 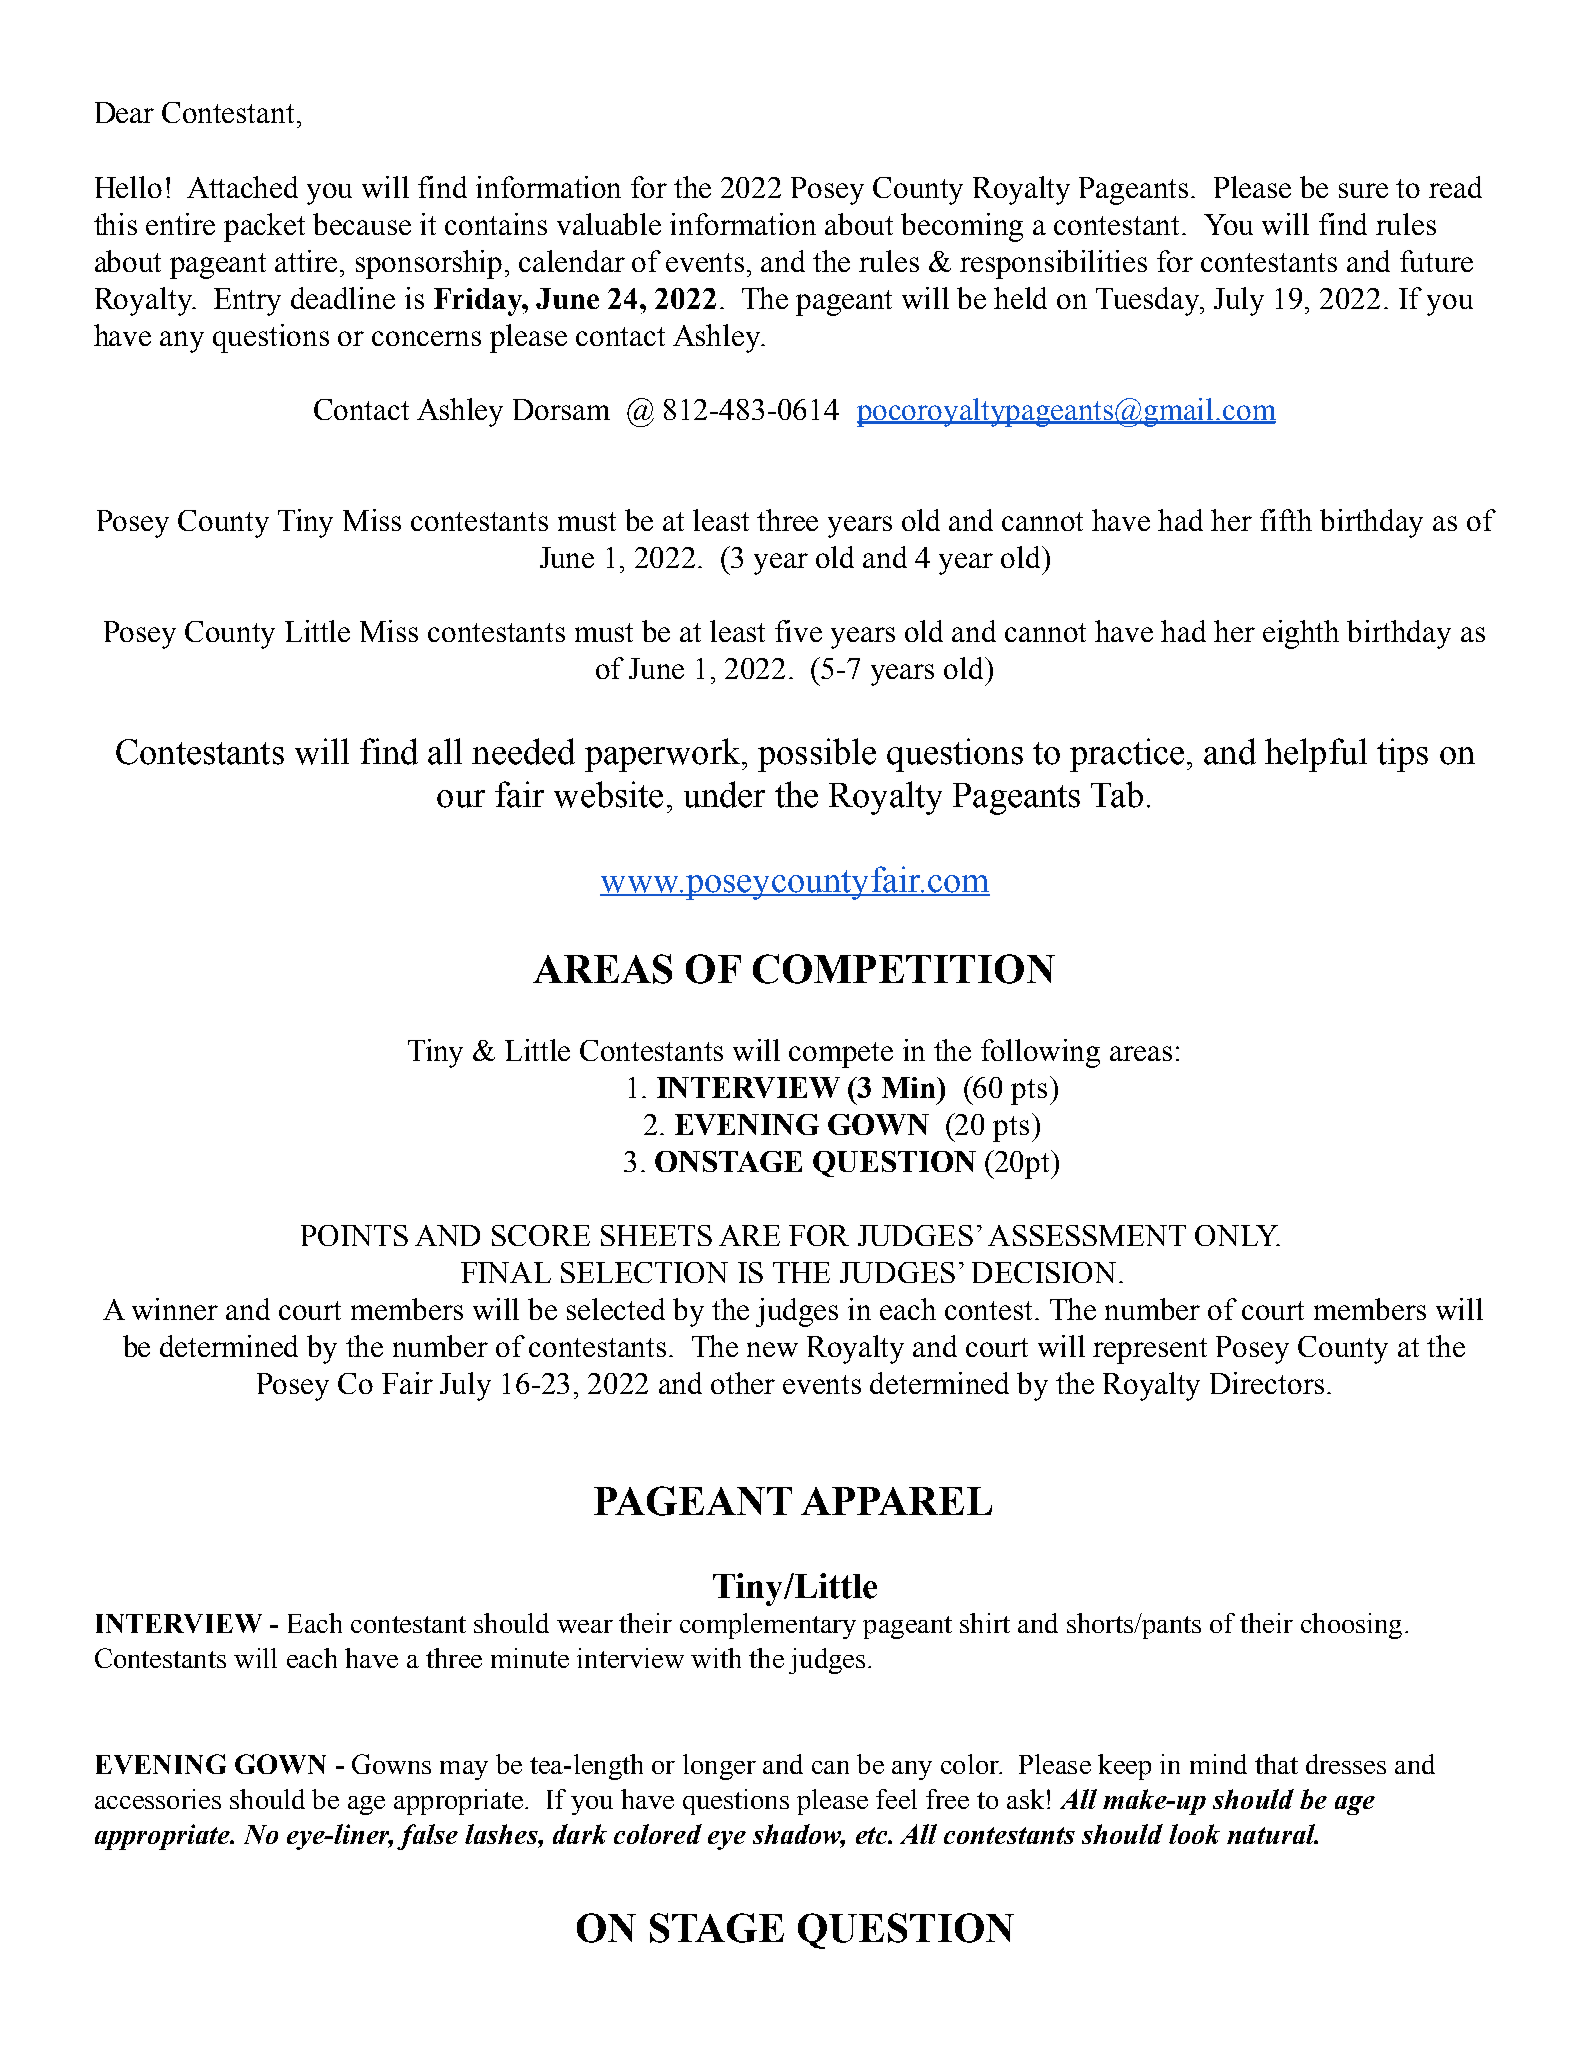 I want to click on needed, so click(x=523, y=751).
